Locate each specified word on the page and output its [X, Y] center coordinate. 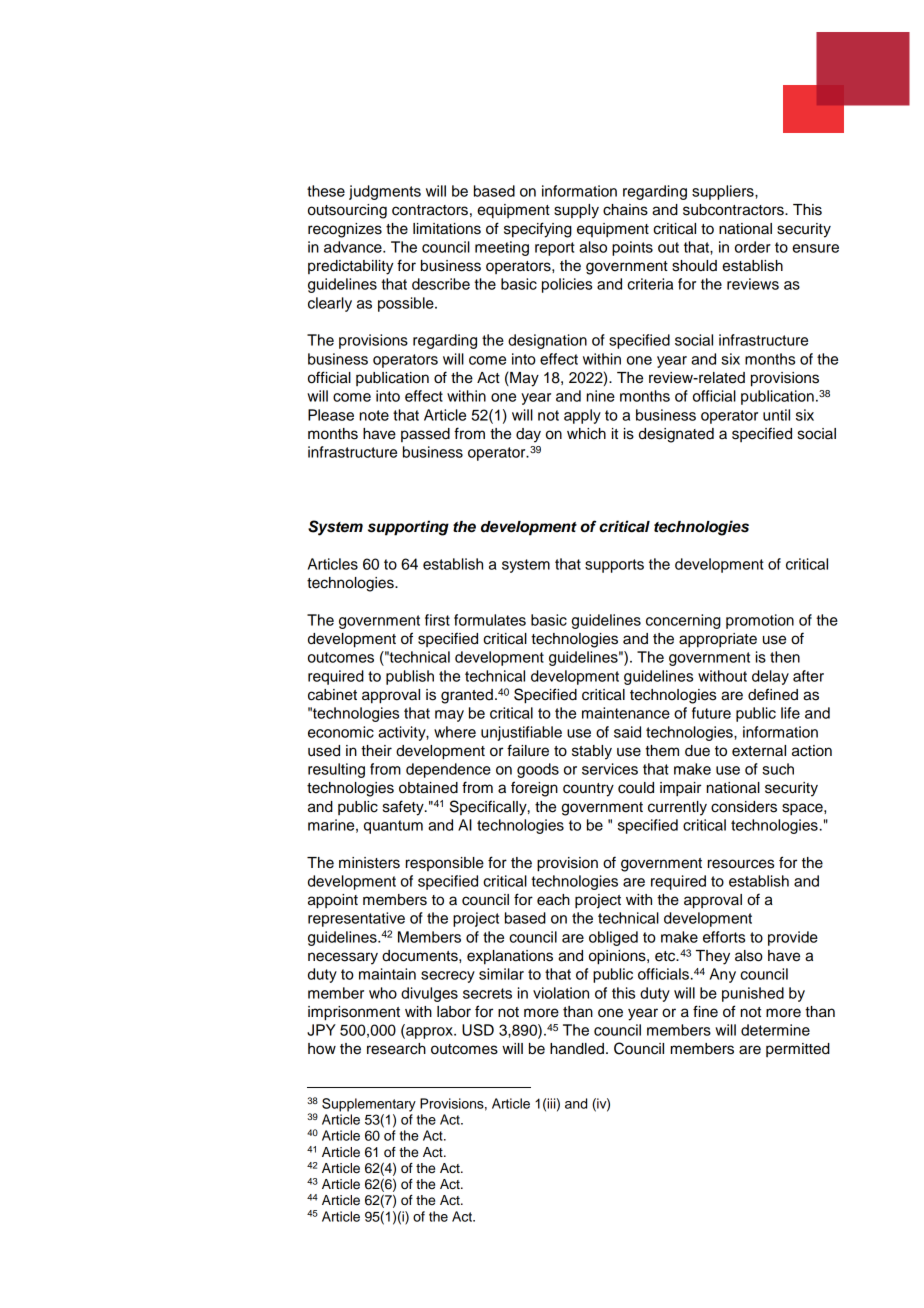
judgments [385, 192]
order [753, 247]
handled [577, 1049]
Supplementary [369, 1105]
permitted [798, 1050]
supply [576, 211]
